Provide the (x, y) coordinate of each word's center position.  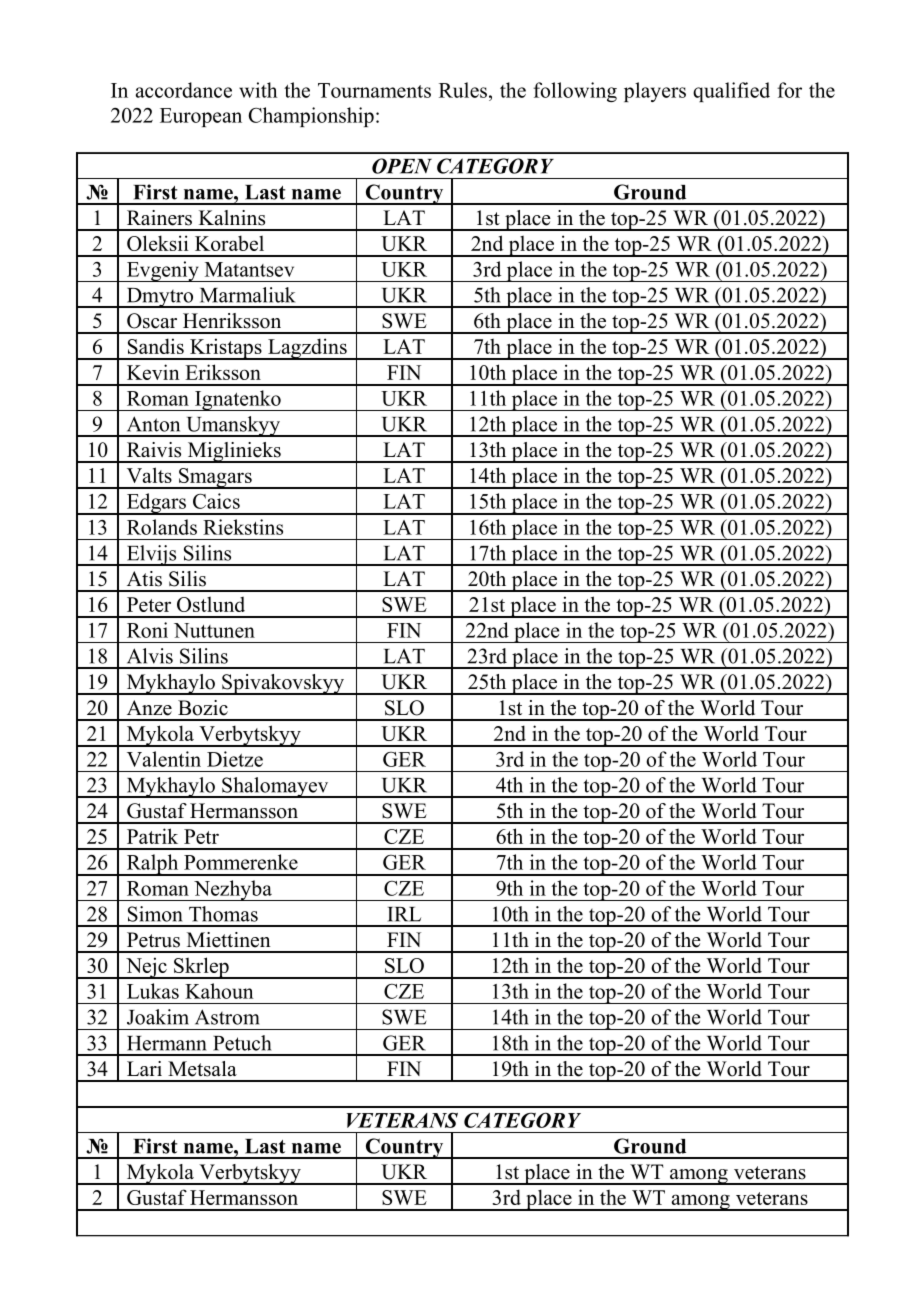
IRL (404, 914)
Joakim (158, 1017)
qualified (731, 92)
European (201, 117)
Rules (463, 90)
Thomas (223, 914)
